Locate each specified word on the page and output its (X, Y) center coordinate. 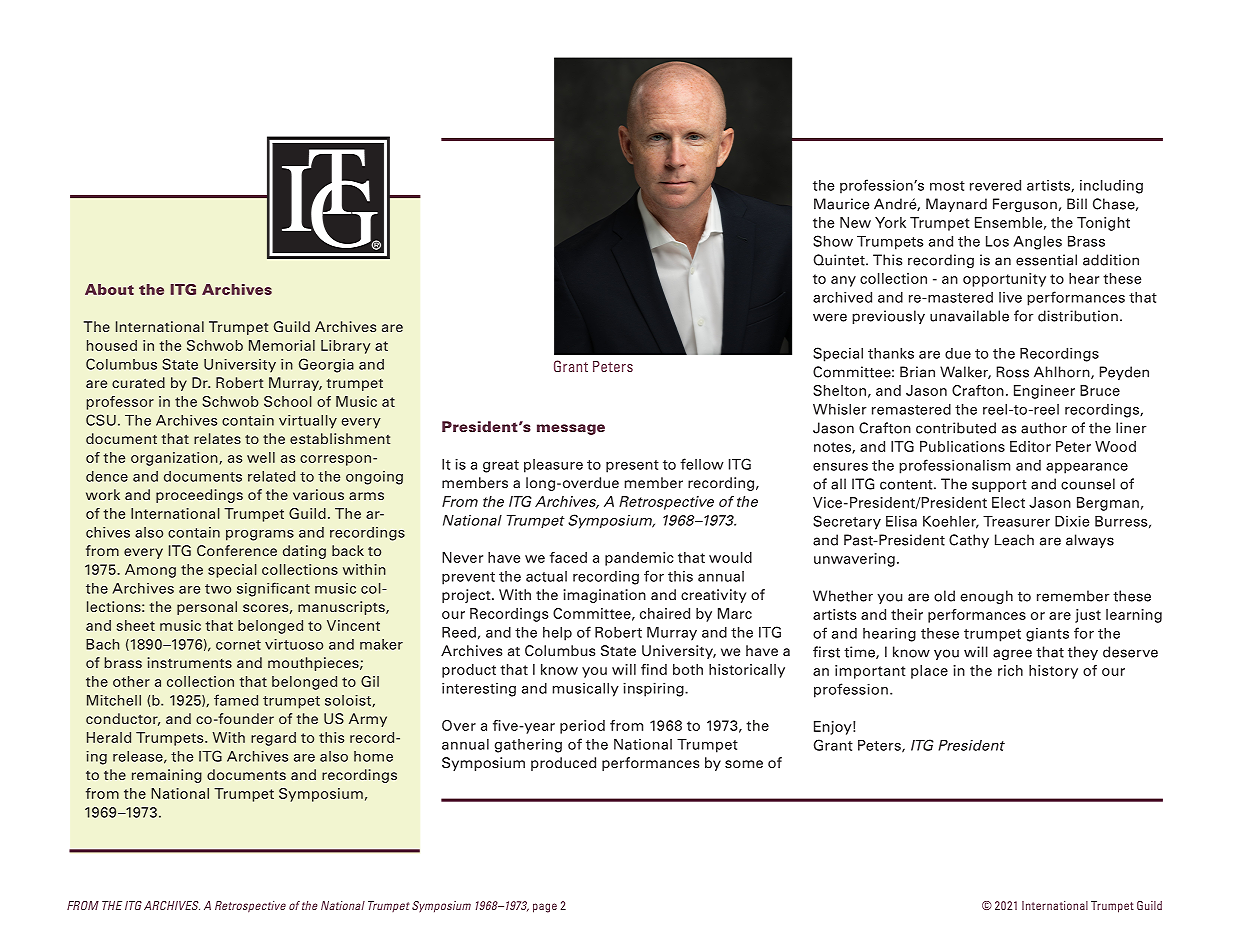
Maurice (841, 204)
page (545, 908)
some (744, 764)
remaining (167, 776)
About (109, 289)
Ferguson (1025, 205)
